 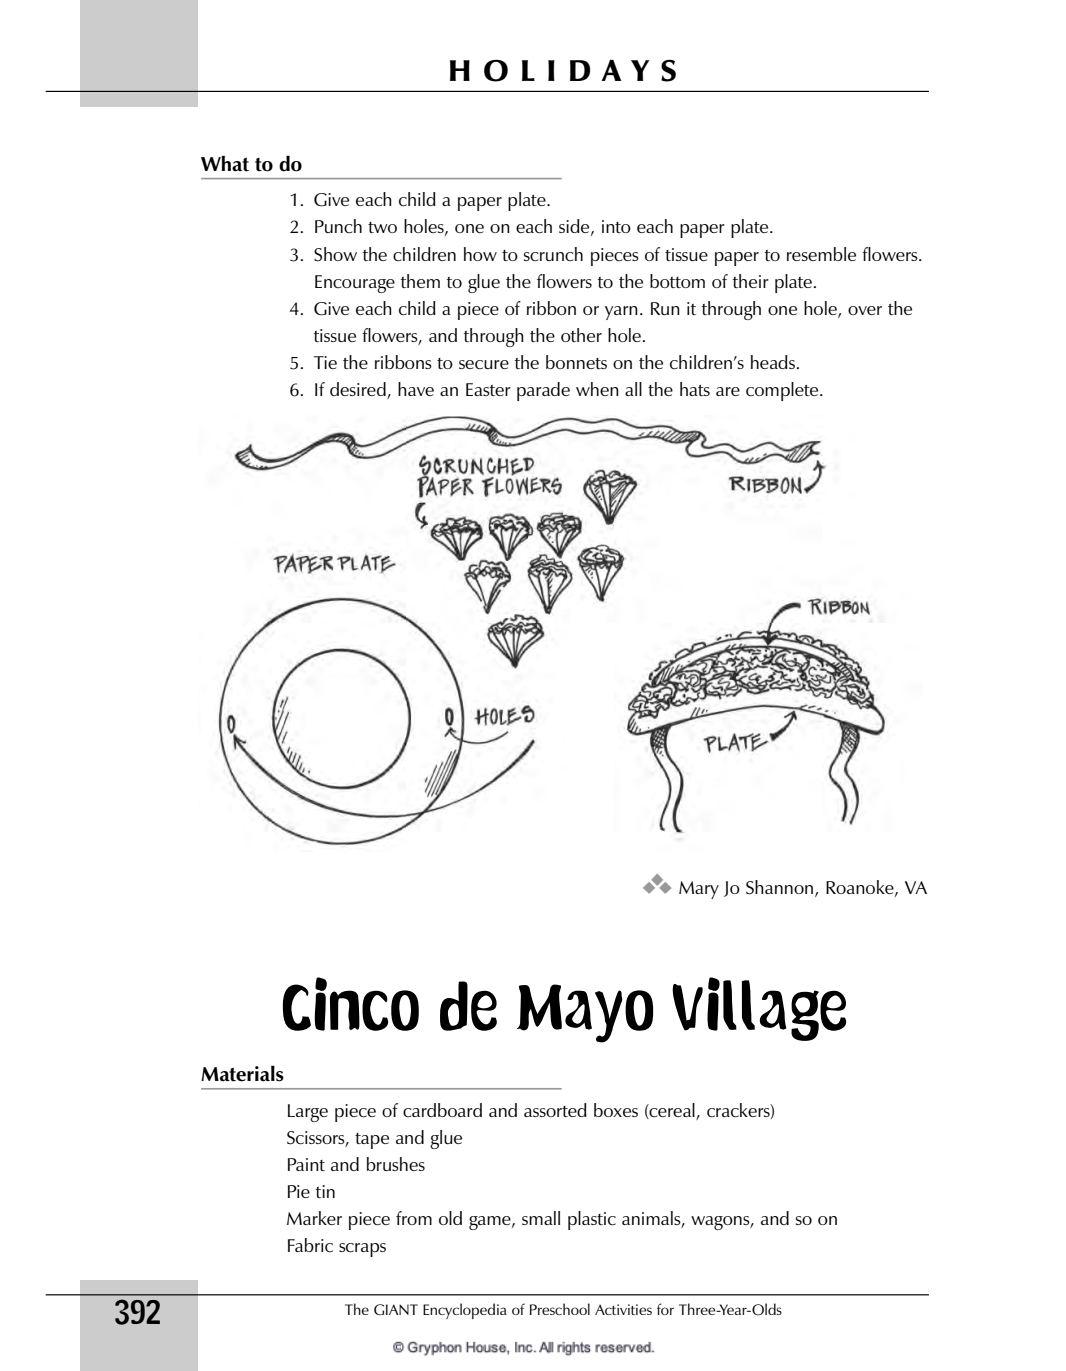 What do you see at coordinates (821, 254) in the page?
I see `resemble` at bounding box center [821, 254].
